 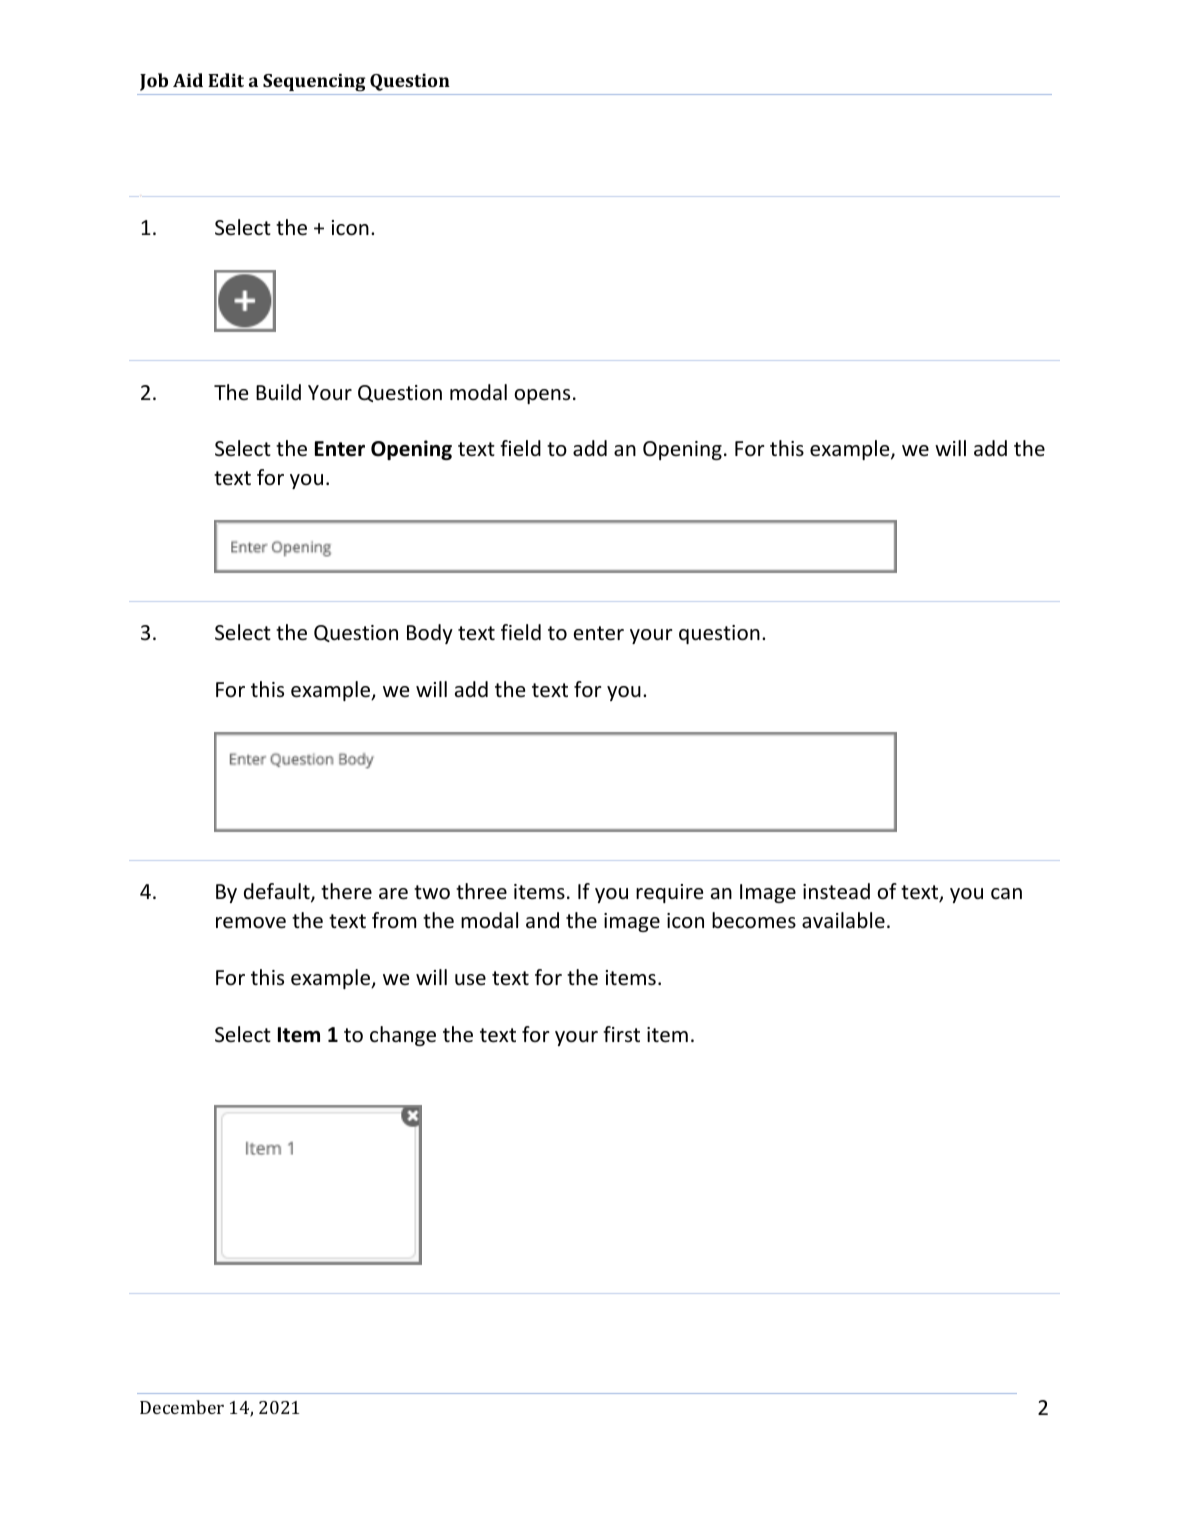 What do you see at coordinates (314, 82) in the screenshot?
I see `Sequencing` at bounding box center [314, 82].
